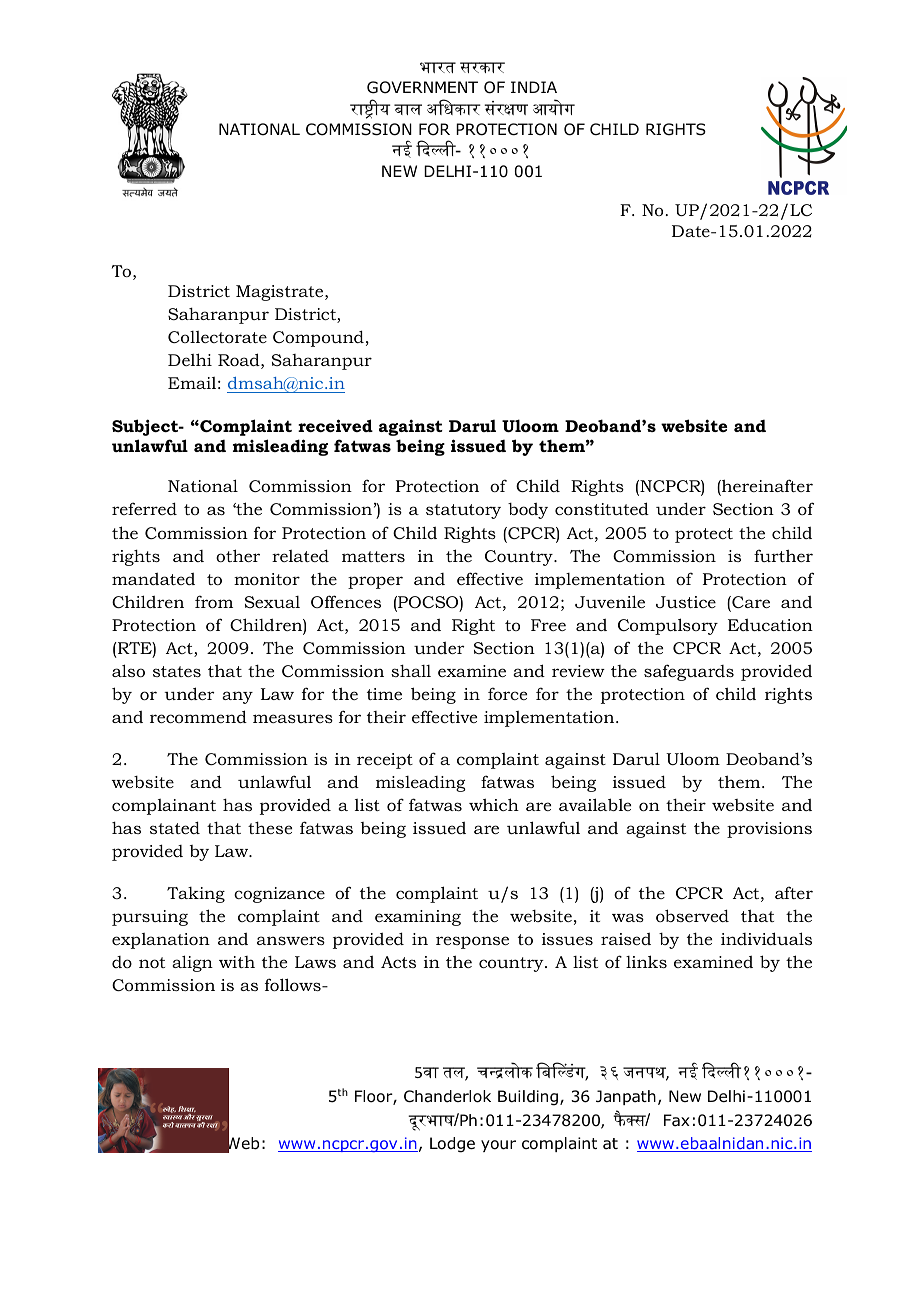 The image size is (924, 1308). What do you see at coordinates (507, 693) in the document?
I see `force` at bounding box center [507, 693].
